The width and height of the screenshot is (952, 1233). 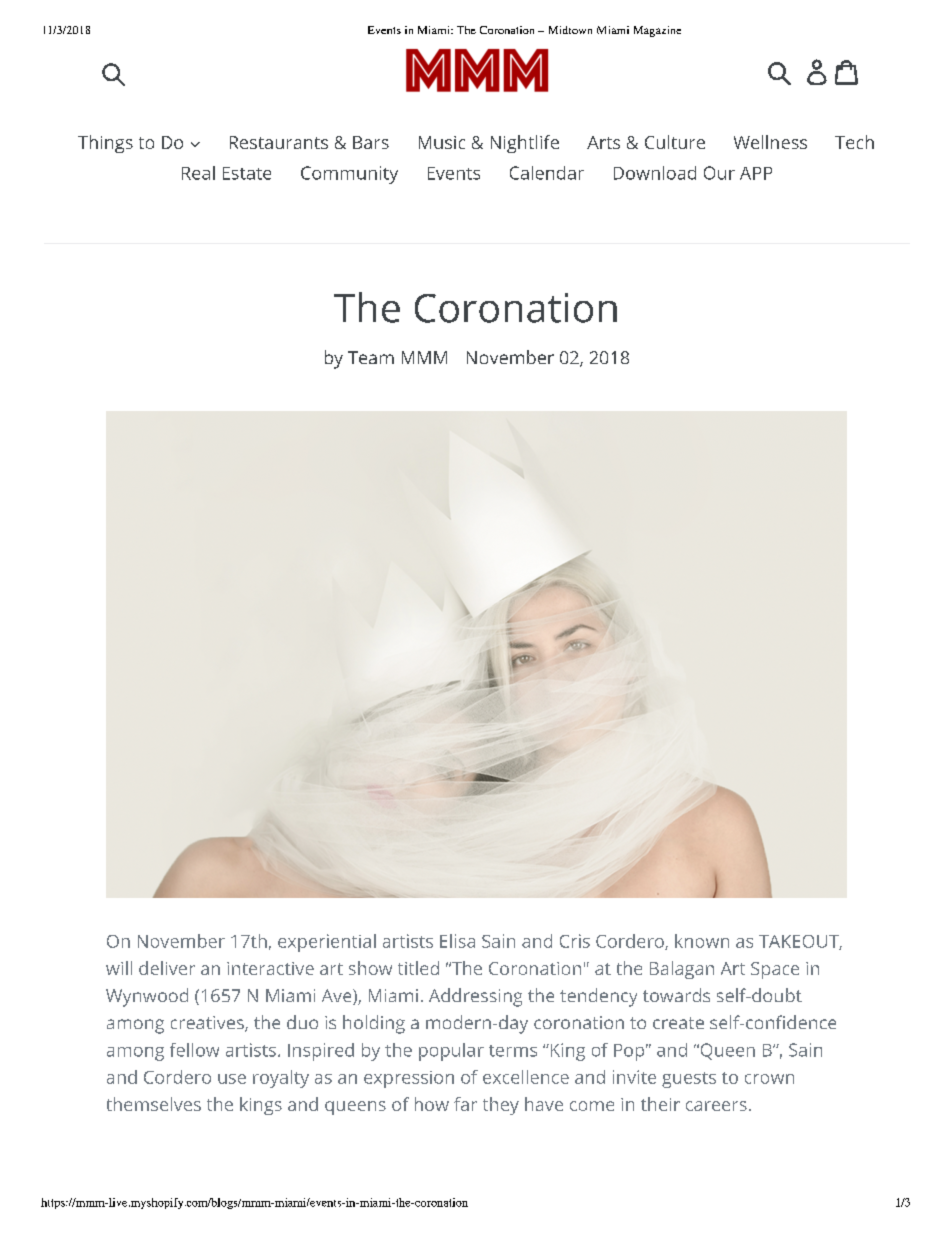 I want to click on fellow, so click(x=194, y=1050).
